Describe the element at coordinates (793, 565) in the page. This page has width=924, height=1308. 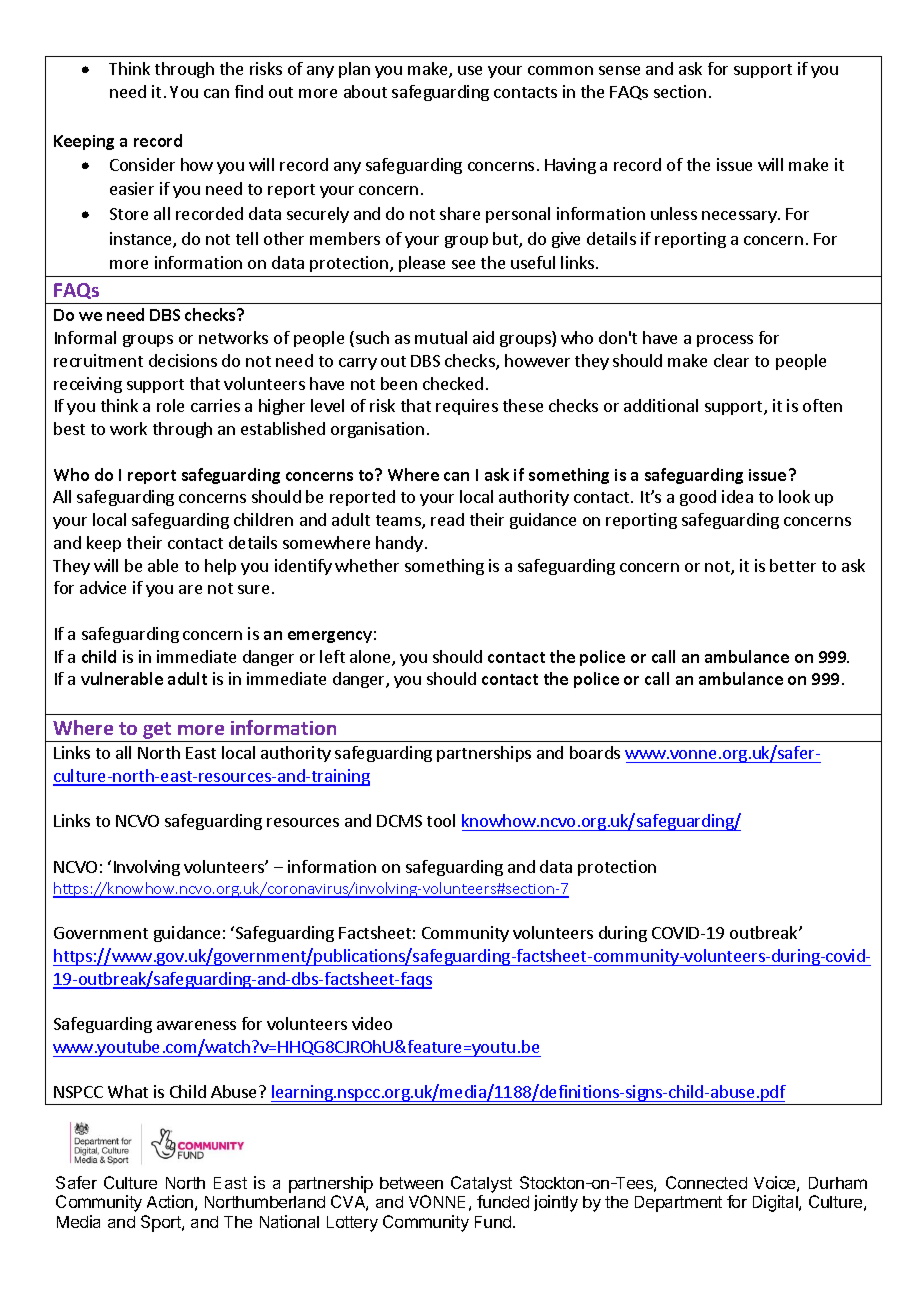
I see `better` at that location.
